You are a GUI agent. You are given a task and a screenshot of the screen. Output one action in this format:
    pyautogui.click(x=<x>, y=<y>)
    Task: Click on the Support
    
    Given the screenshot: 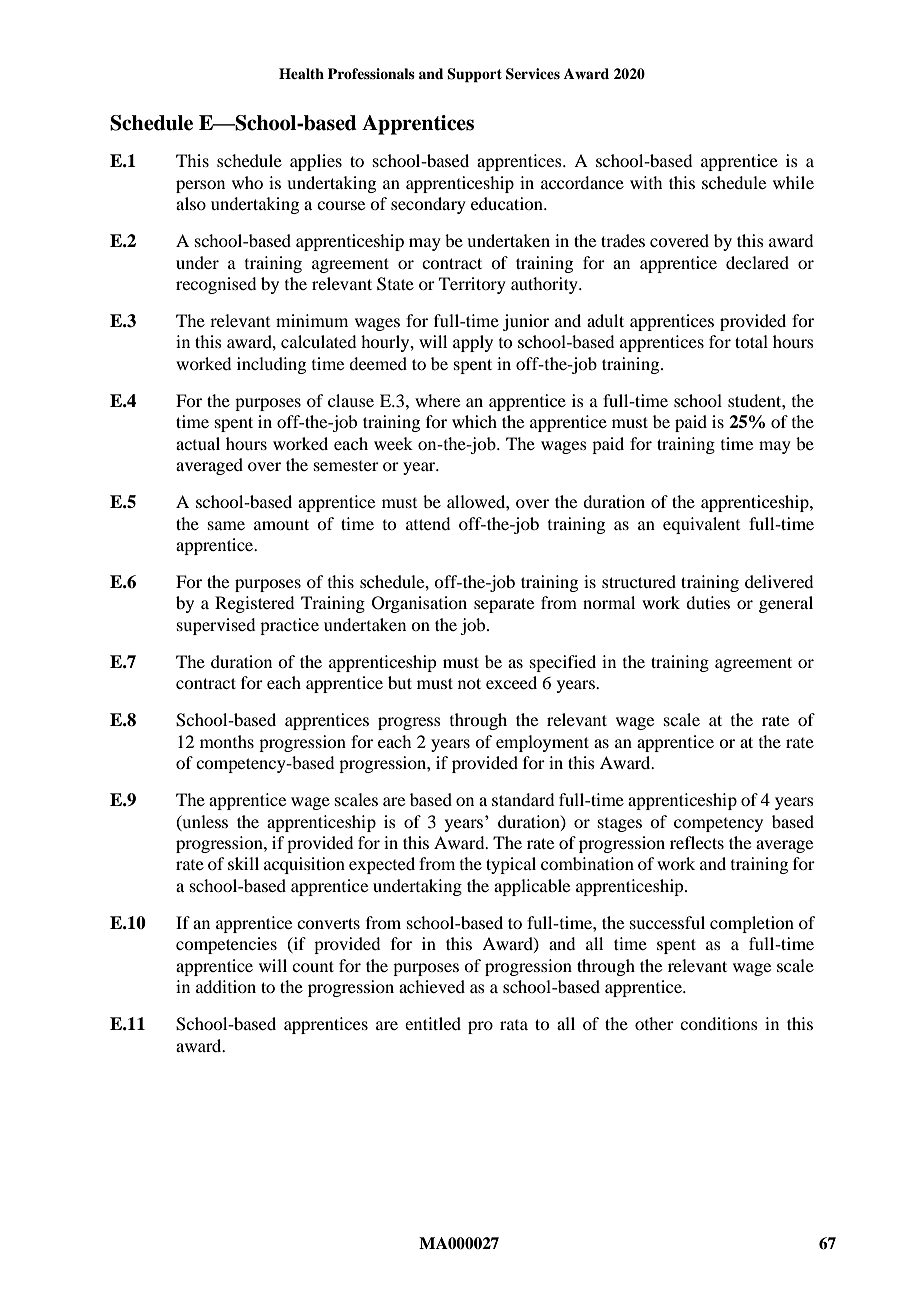 What is the action you would take?
    pyautogui.click(x=474, y=75)
